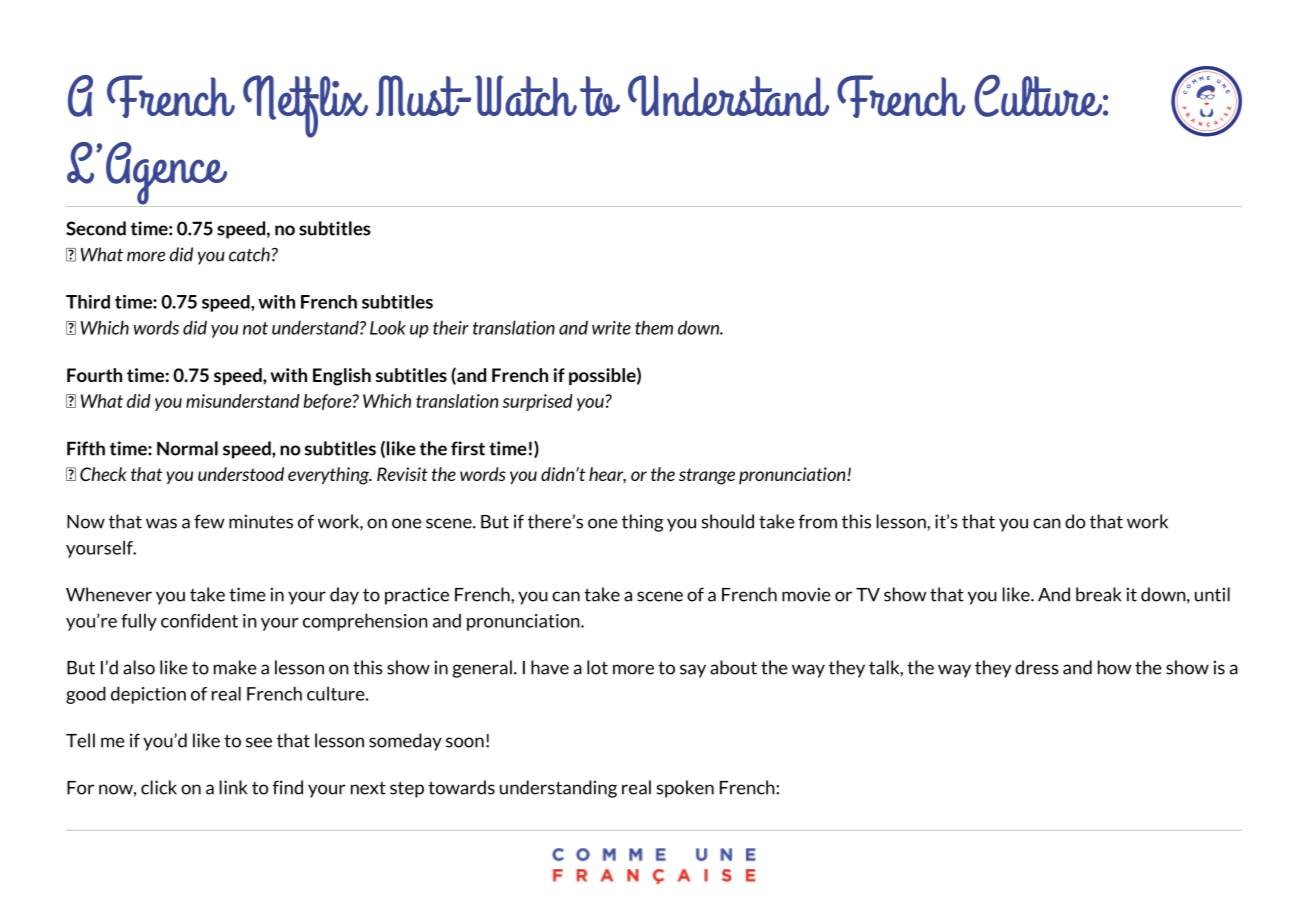 The image size is (1308, 924). Describe the element at coordinates (707, 476) in the screenshot. I see `strange` at that location.
